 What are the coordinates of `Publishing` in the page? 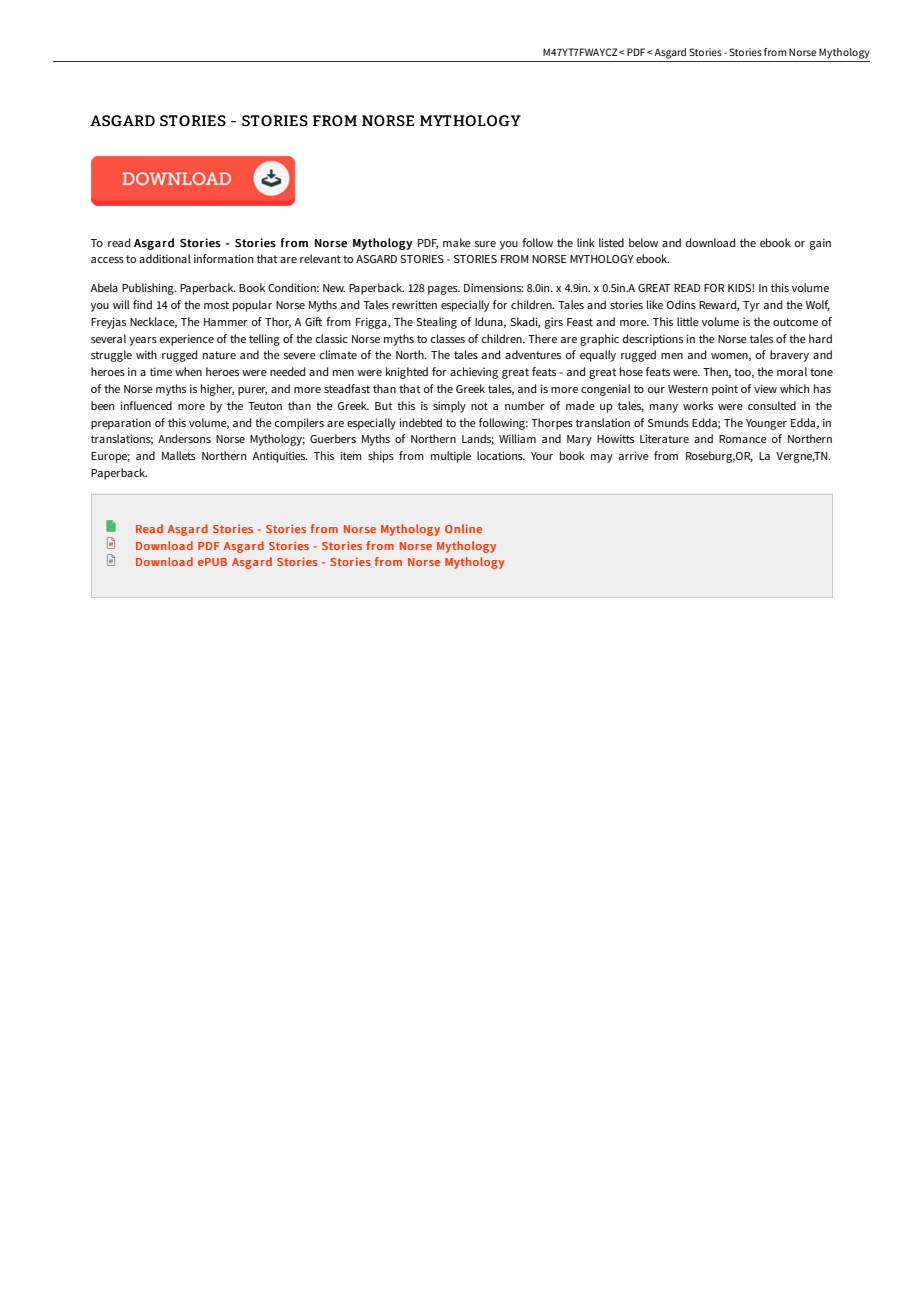 It's located at (149, 289).
